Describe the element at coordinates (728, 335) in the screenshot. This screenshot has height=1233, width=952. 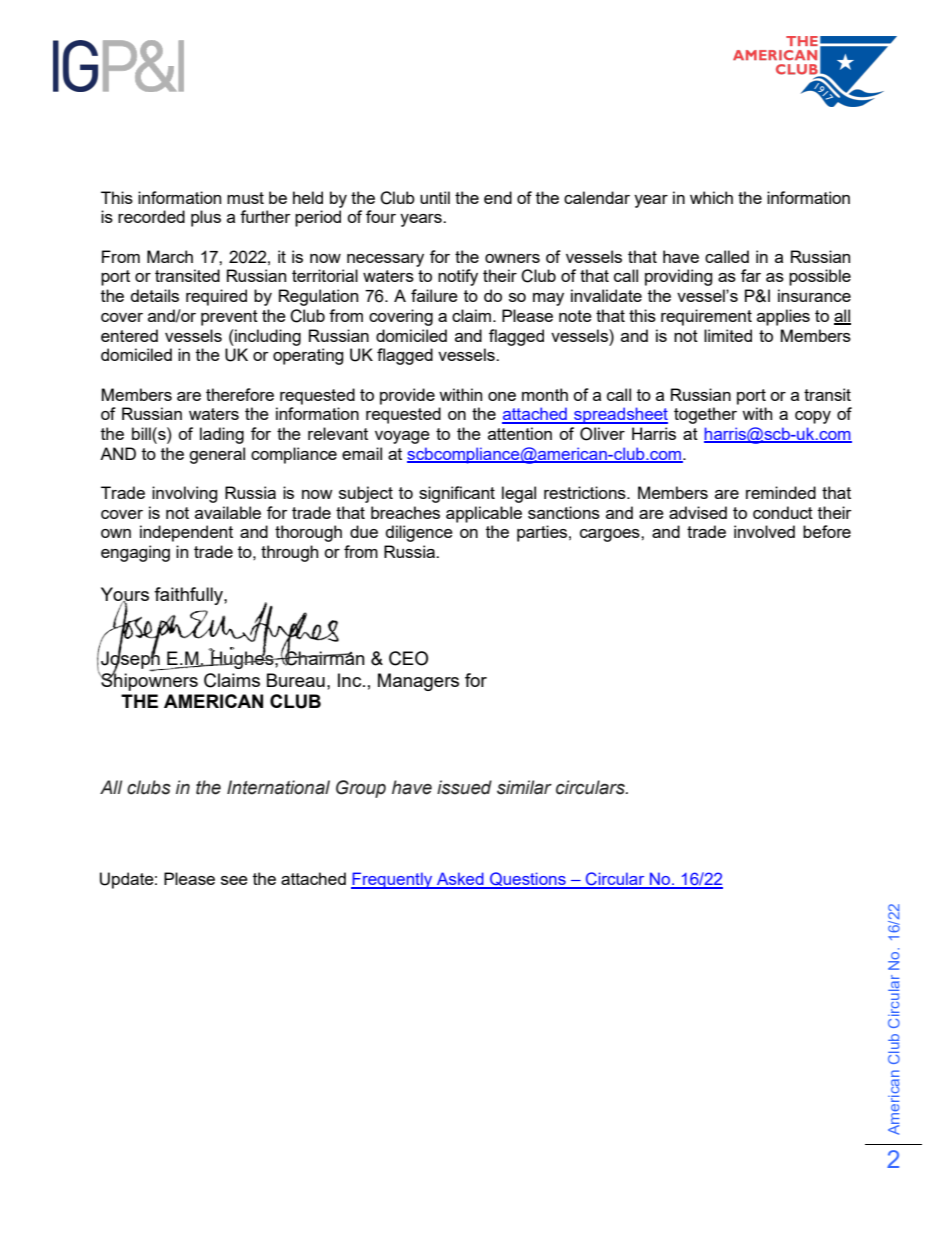
I see `limited` at that location.
